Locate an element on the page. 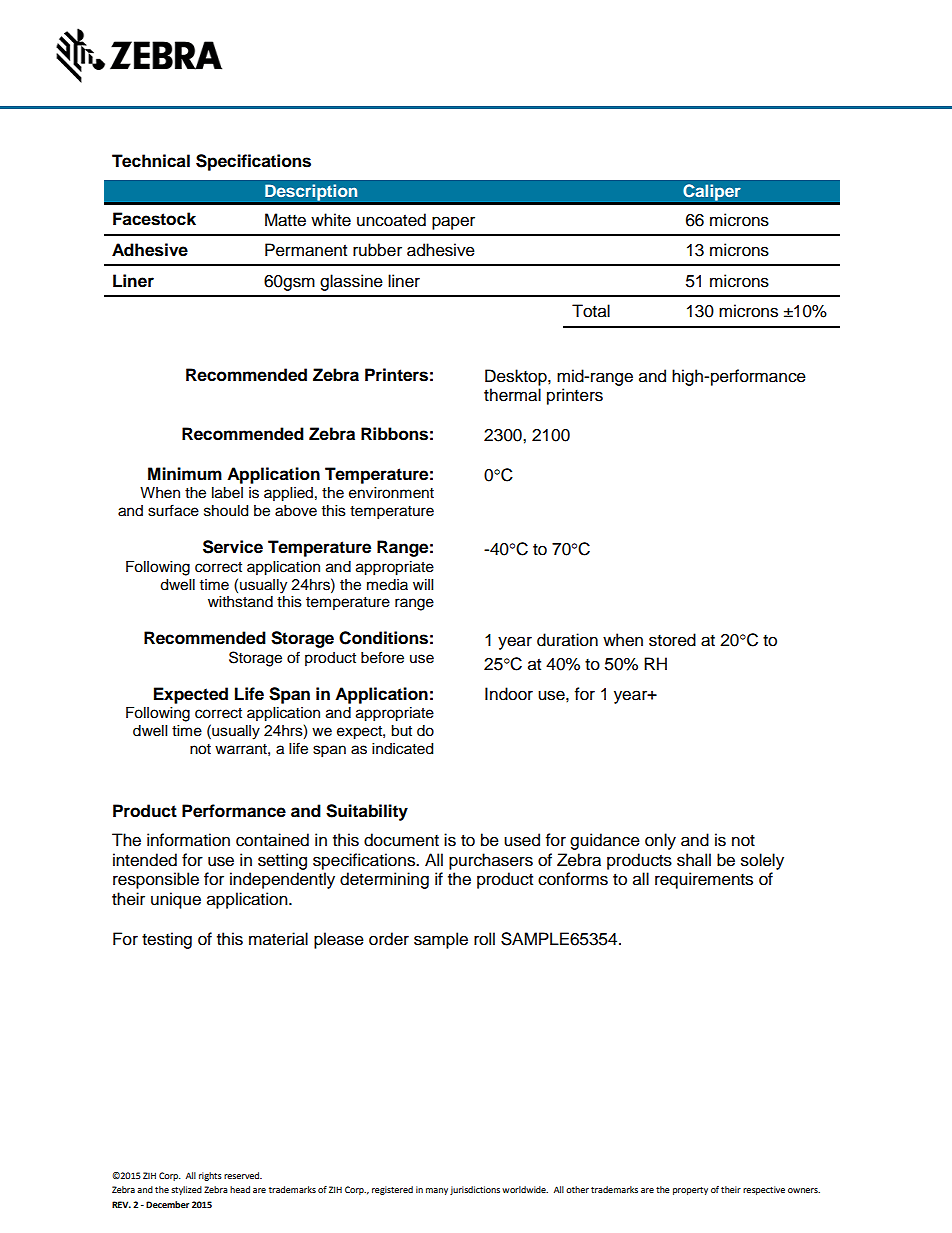  paper is located at coordinates (453, 223).
